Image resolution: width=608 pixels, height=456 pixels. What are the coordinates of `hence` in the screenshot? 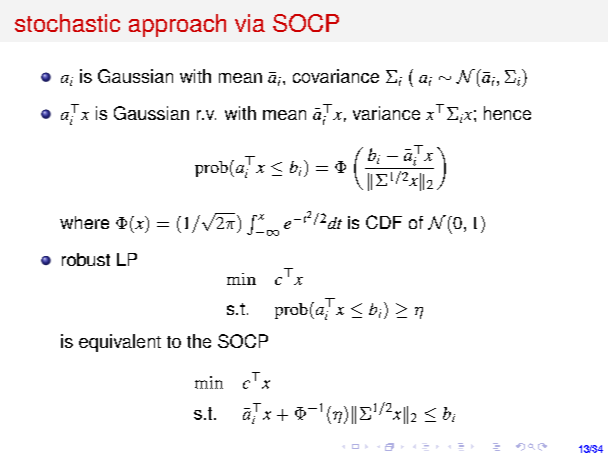 It's located at (507, 113).
